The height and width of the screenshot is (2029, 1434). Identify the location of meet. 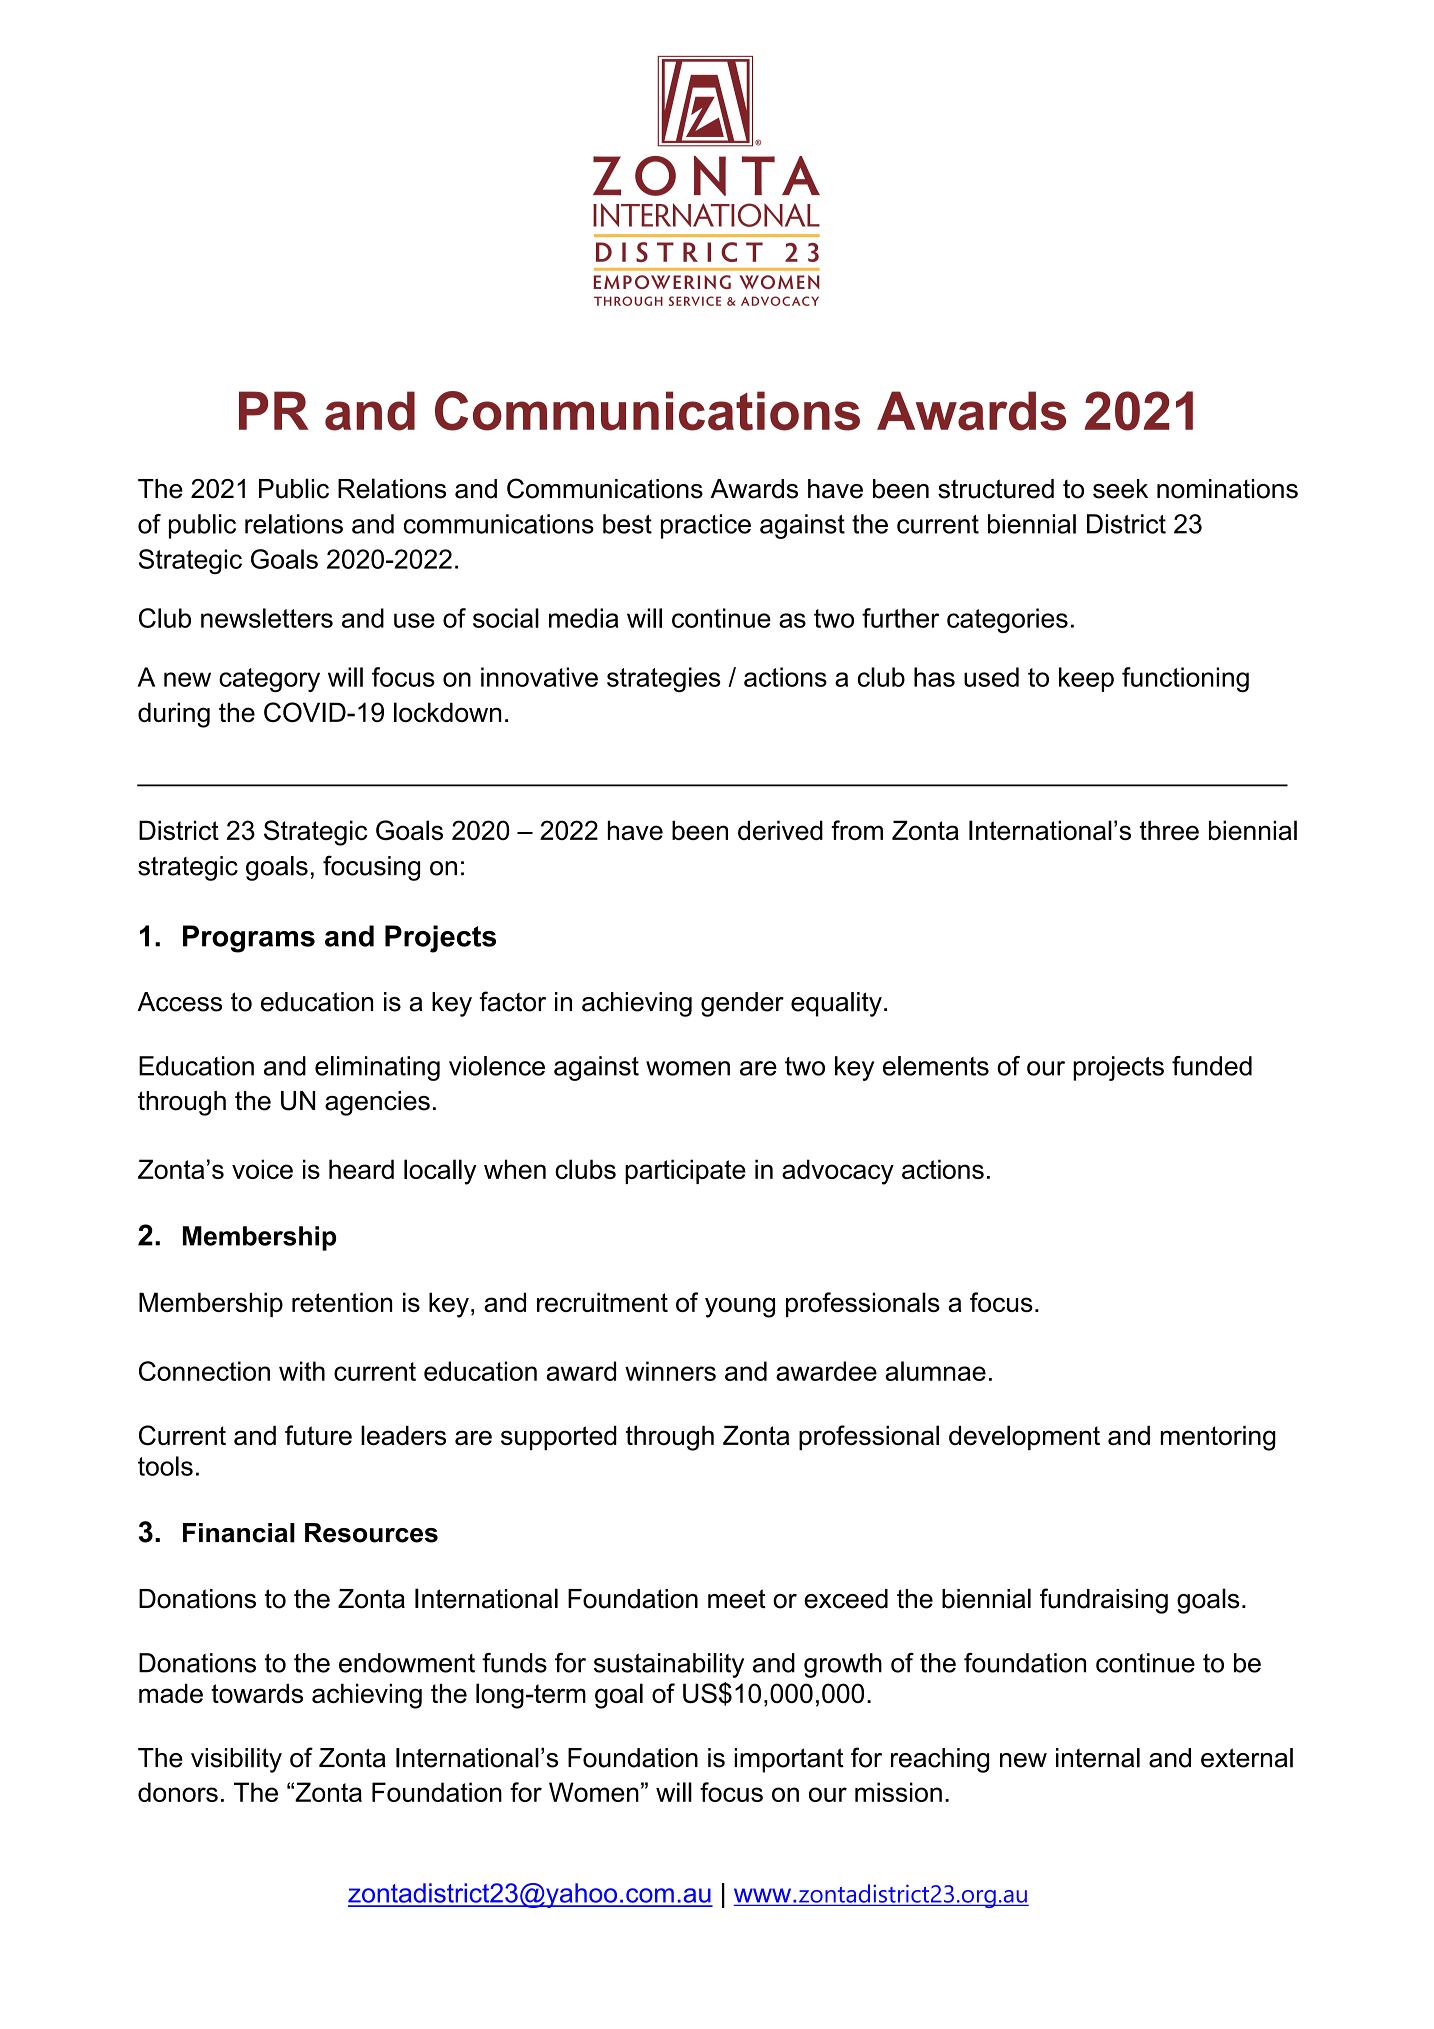
(737, 1599).
